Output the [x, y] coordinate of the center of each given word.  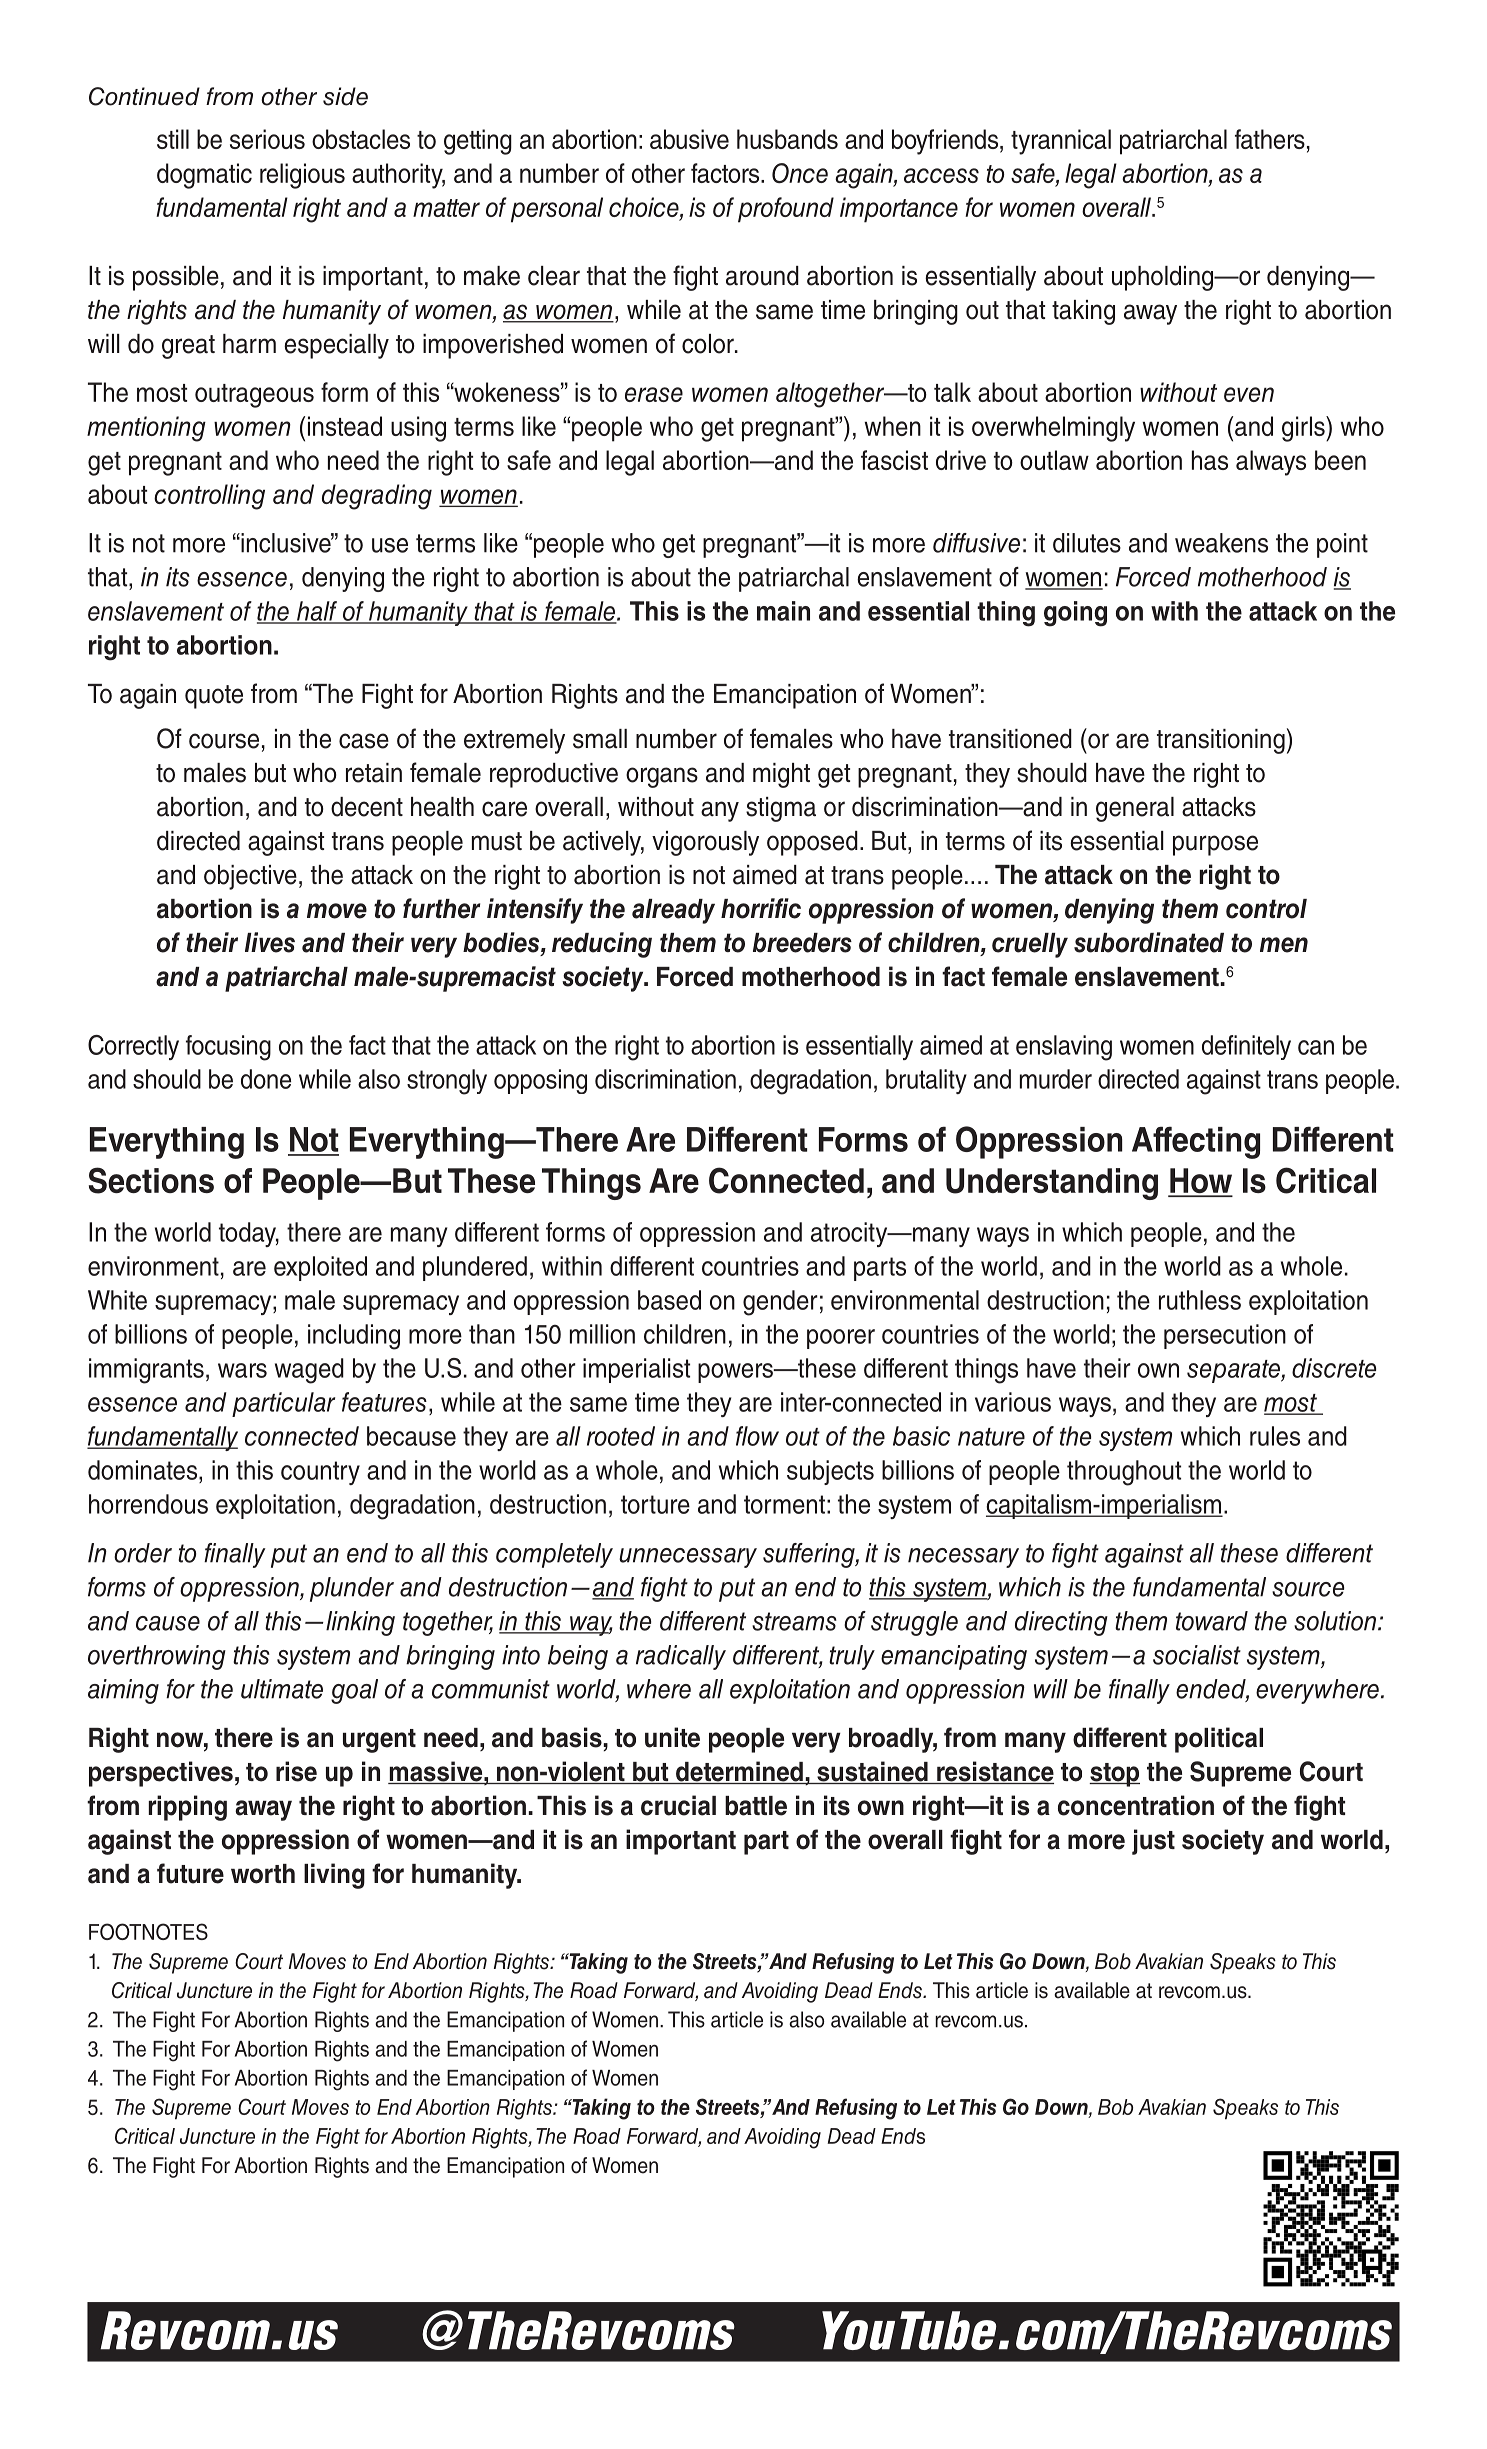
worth [263, 1874]
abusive [689, 139]
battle [756, 1806]
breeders [802, 943]
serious [267, 139]
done [266, 1079]
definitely [1246, 1047]
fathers [1270, 139]
